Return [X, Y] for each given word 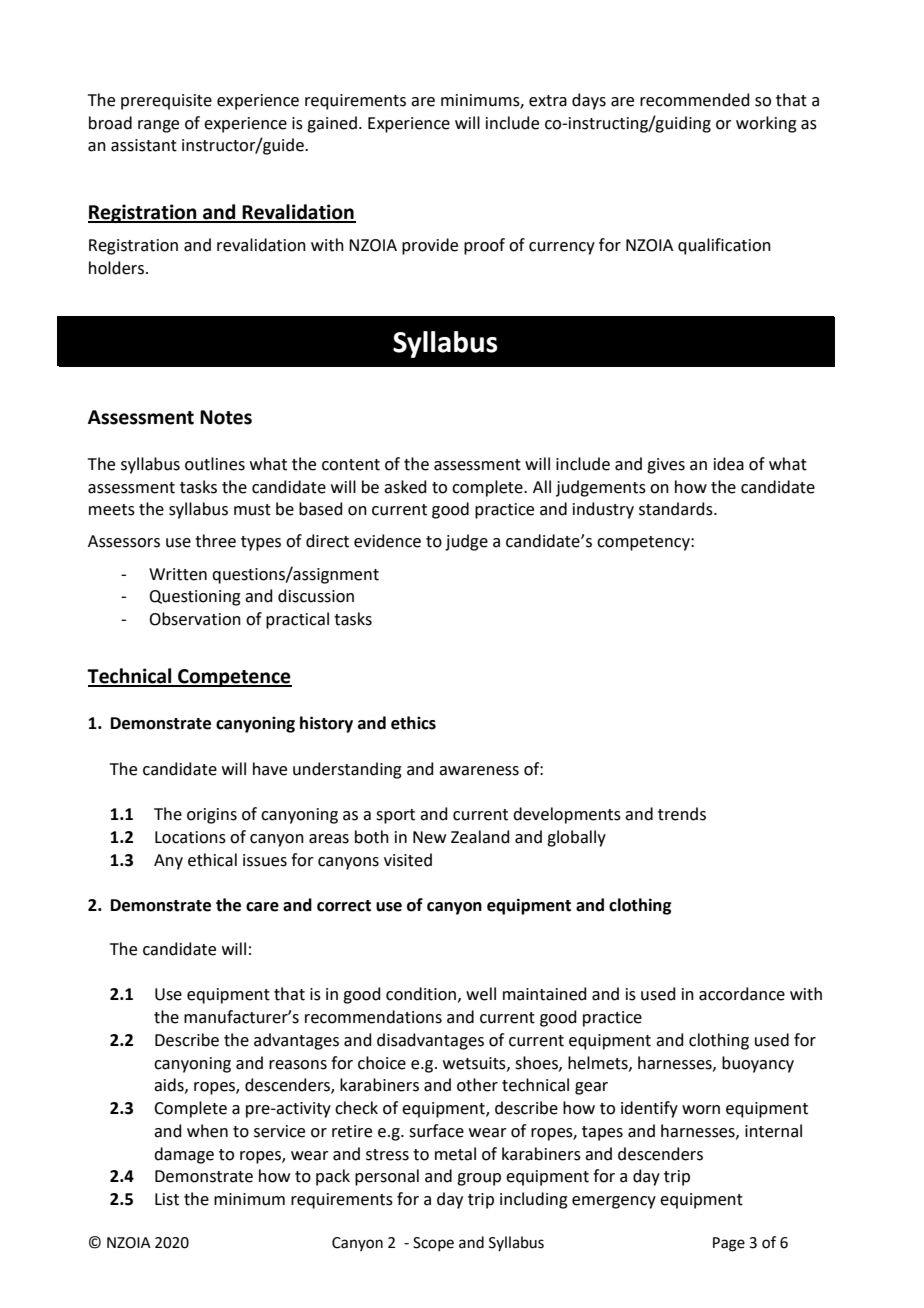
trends [682, 814]
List [167, 1199]
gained [332, 124]
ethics [413, 723]
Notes [226, 417]
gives [666, 466]
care [262, 907]
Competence [234, 678]
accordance [742, 994]
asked [405, 487]
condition [421, 994]
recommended [695, 100]
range [158, 126]
